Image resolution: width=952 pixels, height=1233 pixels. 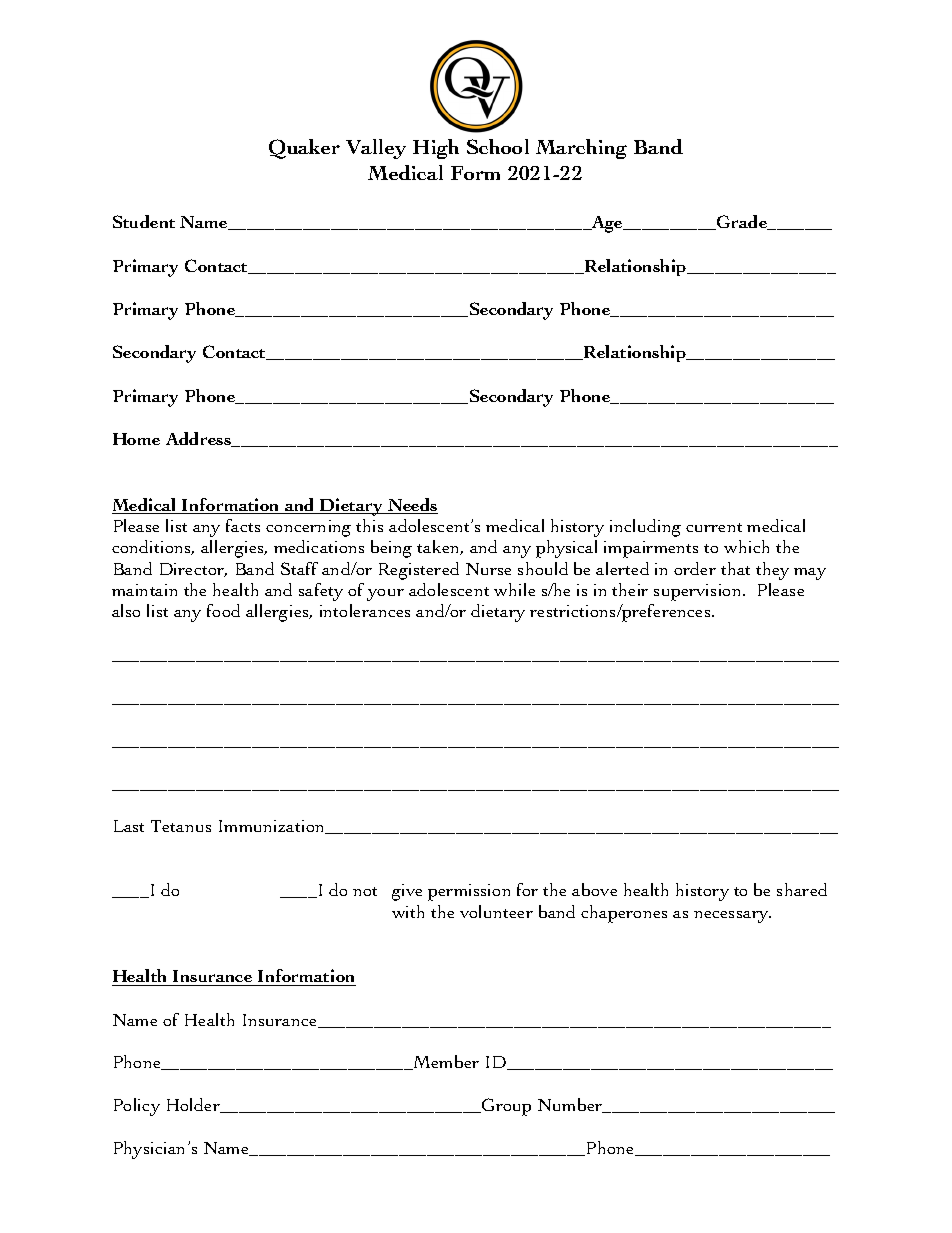 What do you see at coordinates (144, 221) in the document?
I see `Student` at bounding box center [144, 221].
